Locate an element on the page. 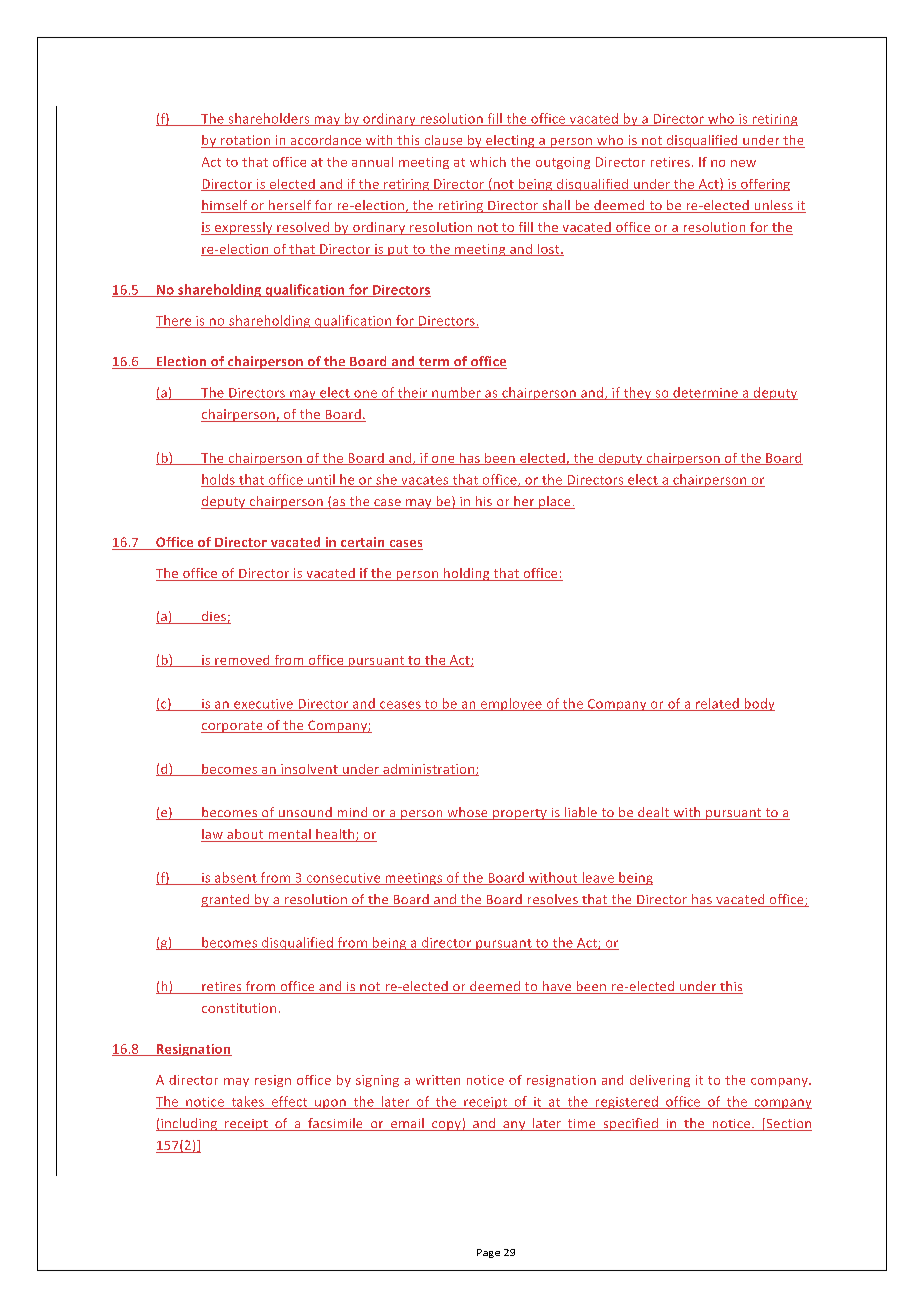 This document has width=924, height=1308. delivering is located at coordinates (660, 1081).
